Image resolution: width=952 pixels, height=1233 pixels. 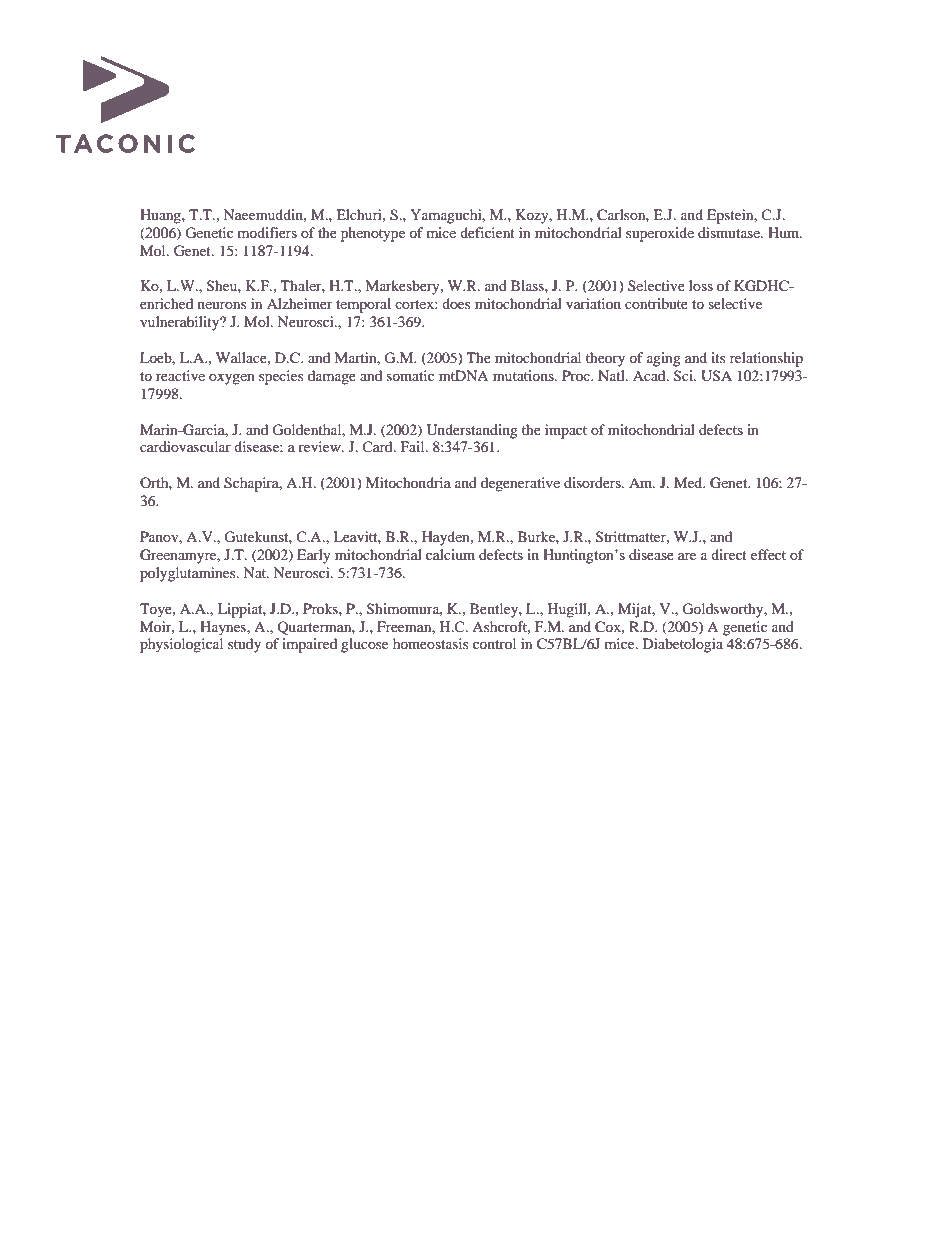 What do you see at coordinates (689, 482) in the screenshot?
I see `Med` at bounding box center [689, 482].
